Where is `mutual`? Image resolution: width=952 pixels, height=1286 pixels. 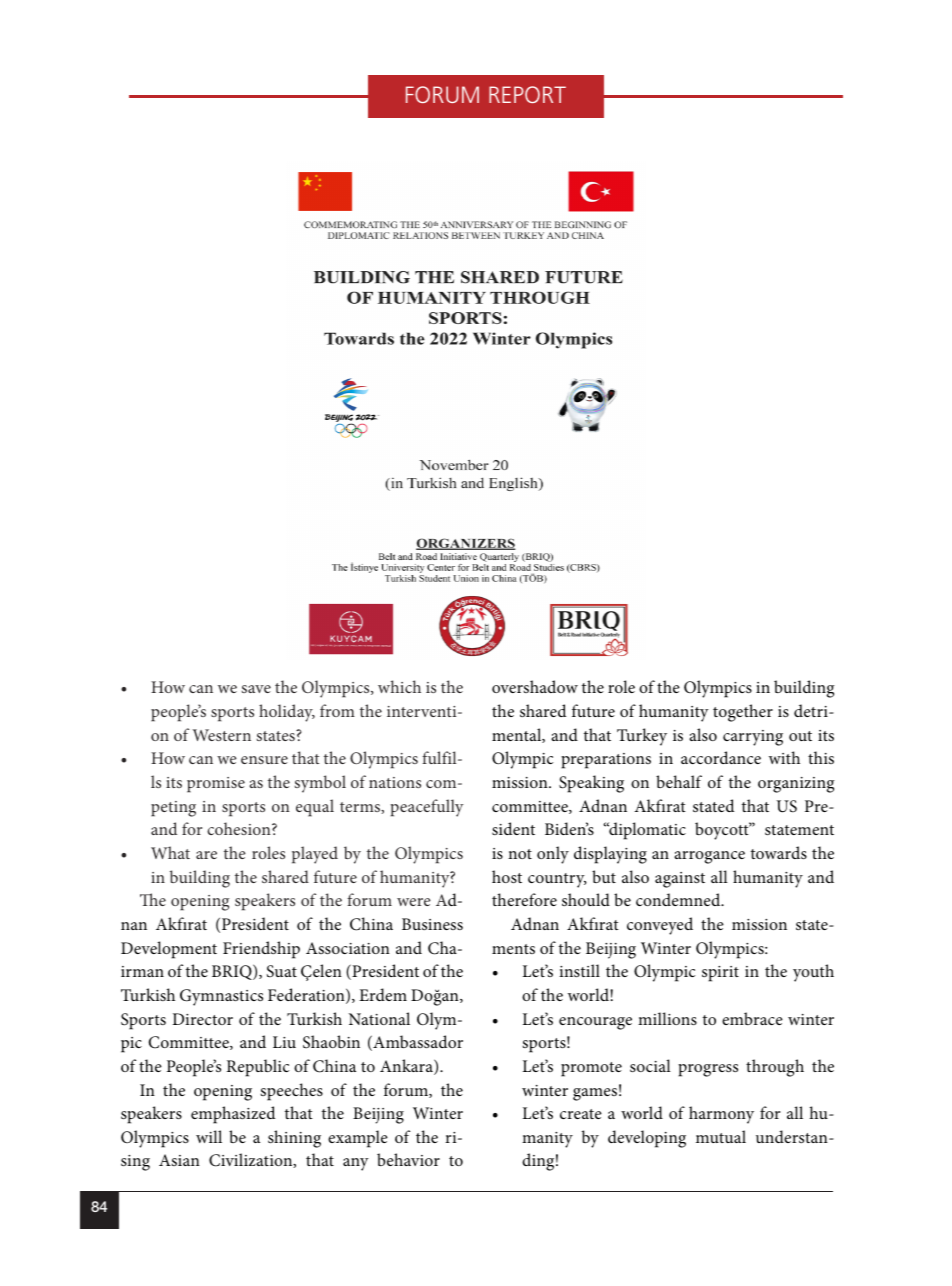
mutual is located at coordinates (721, 1136).
